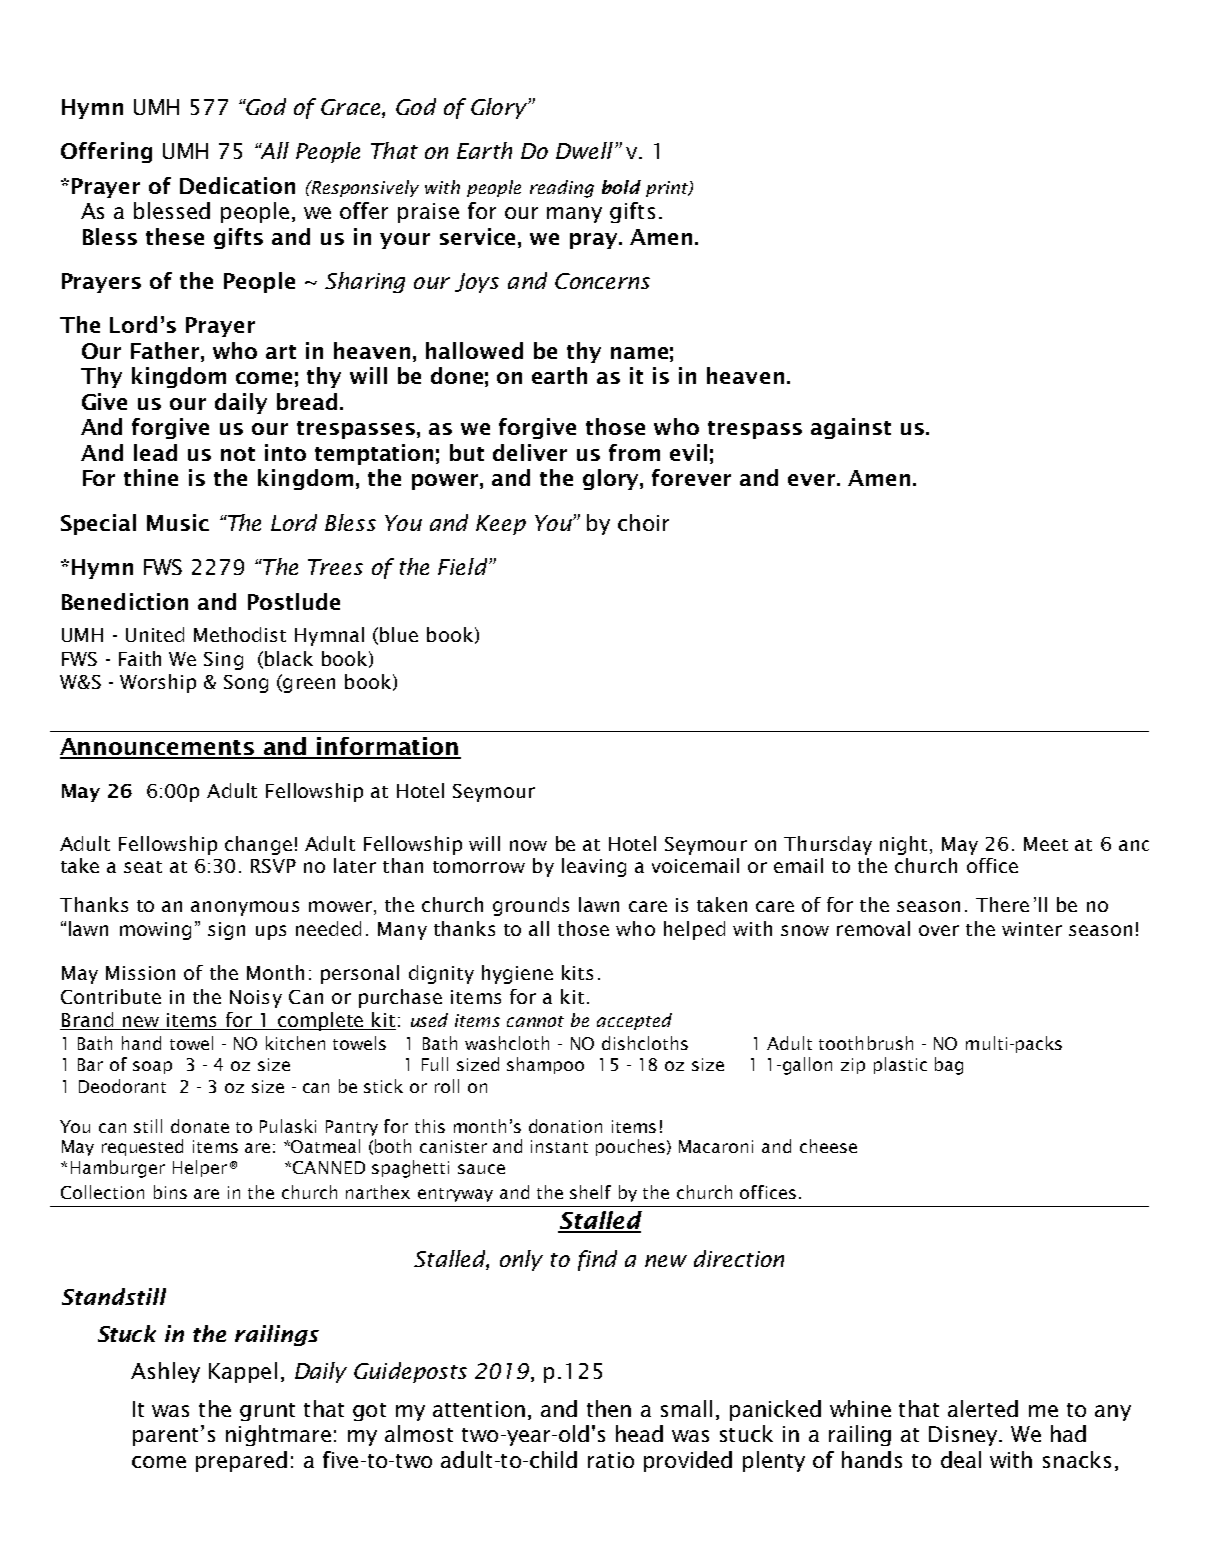 The width and height of the document is (1205, 1559). Describe the element at coordinates (256, 999) in the document. I see `Noisy` at that location.
